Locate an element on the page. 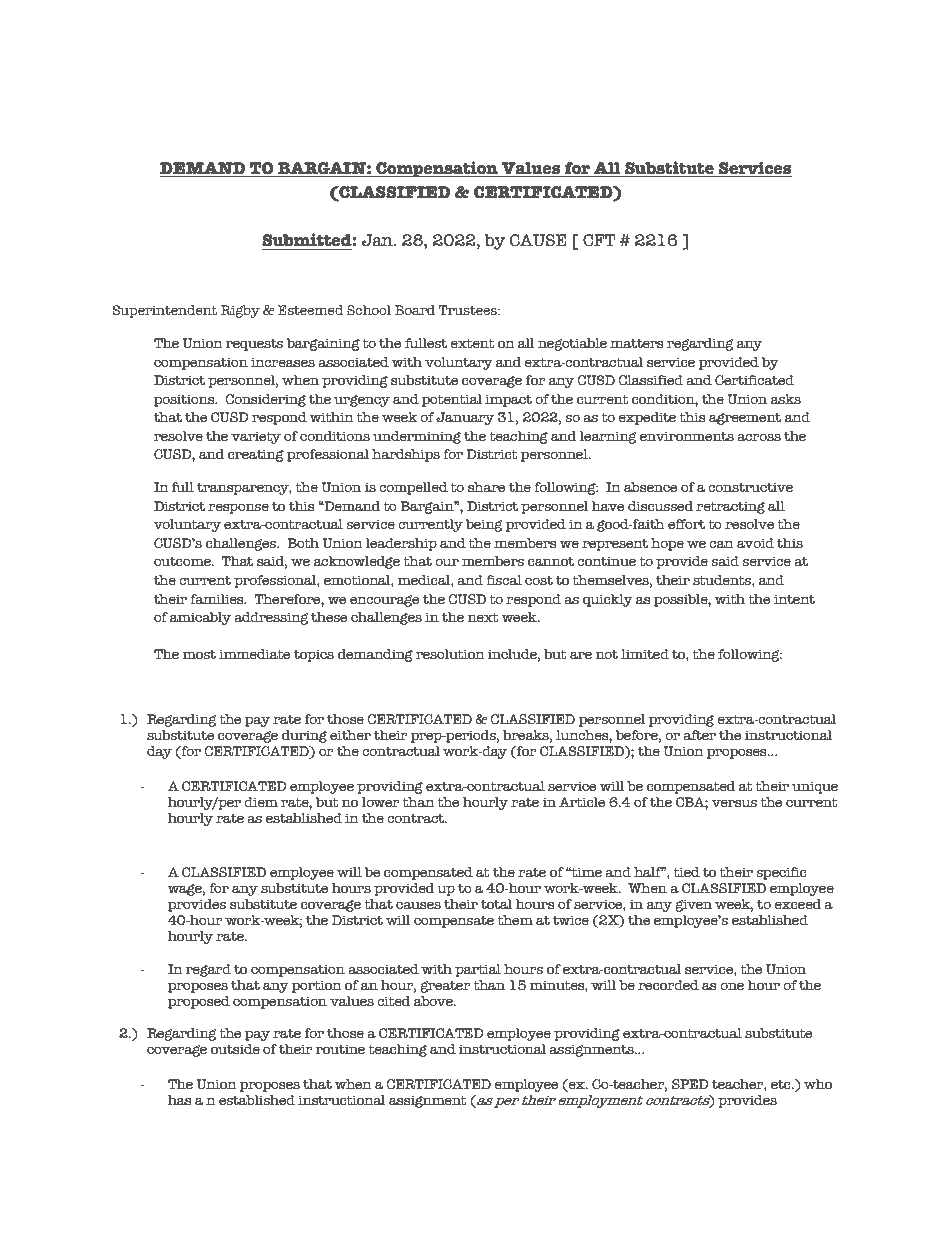 This document has height=1233, width=952. constructive is located at coordinates (750, 487).
